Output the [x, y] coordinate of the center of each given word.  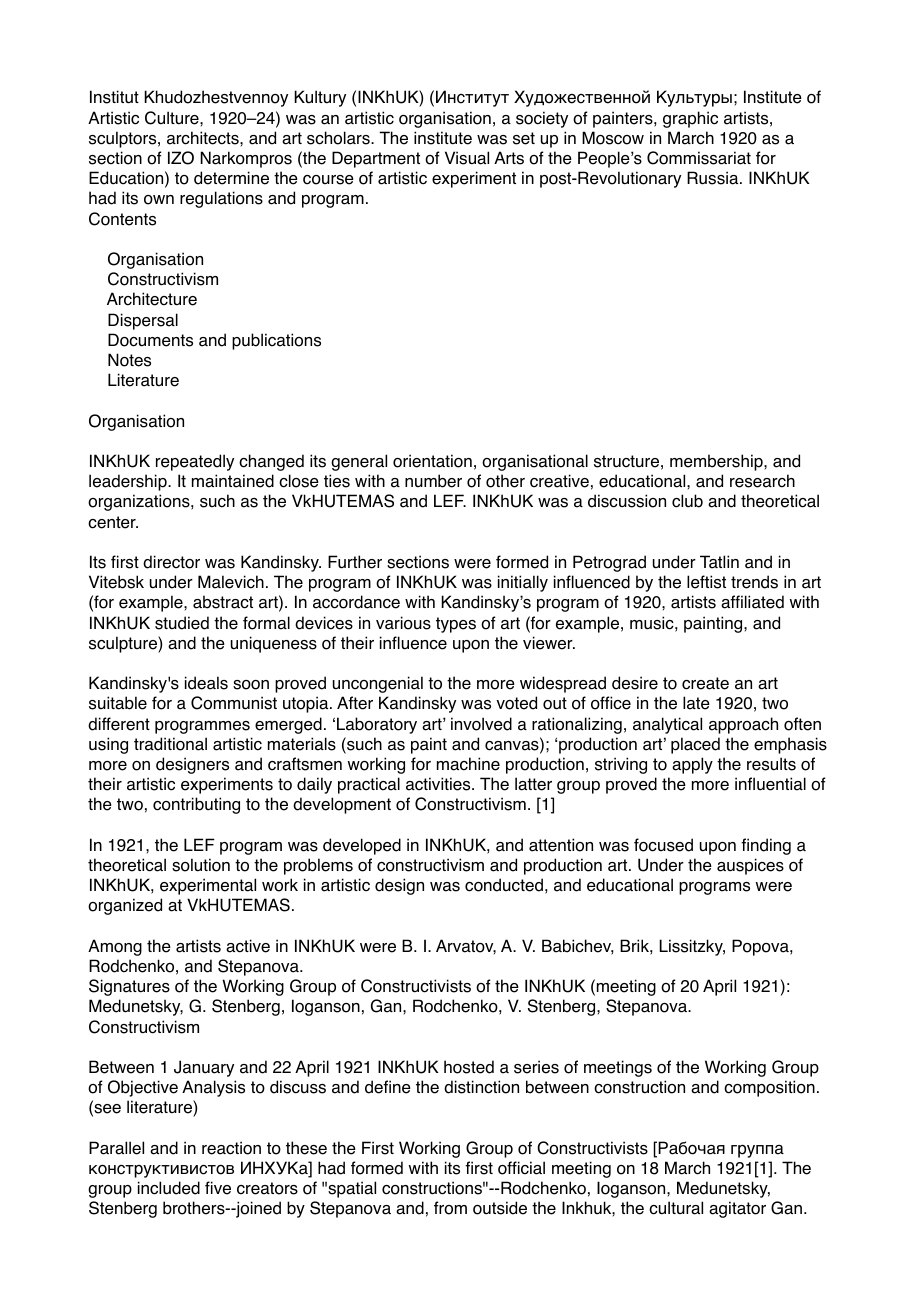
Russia [714, 178]
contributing [196, 805]
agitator [737, 1209]
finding [766, 846]
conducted [504, 885]
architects [204, 138]
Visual [467, 158]
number [433, 481]
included [169, 1188]
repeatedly [195, 462]
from [450, 1208]
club [687, 501]
